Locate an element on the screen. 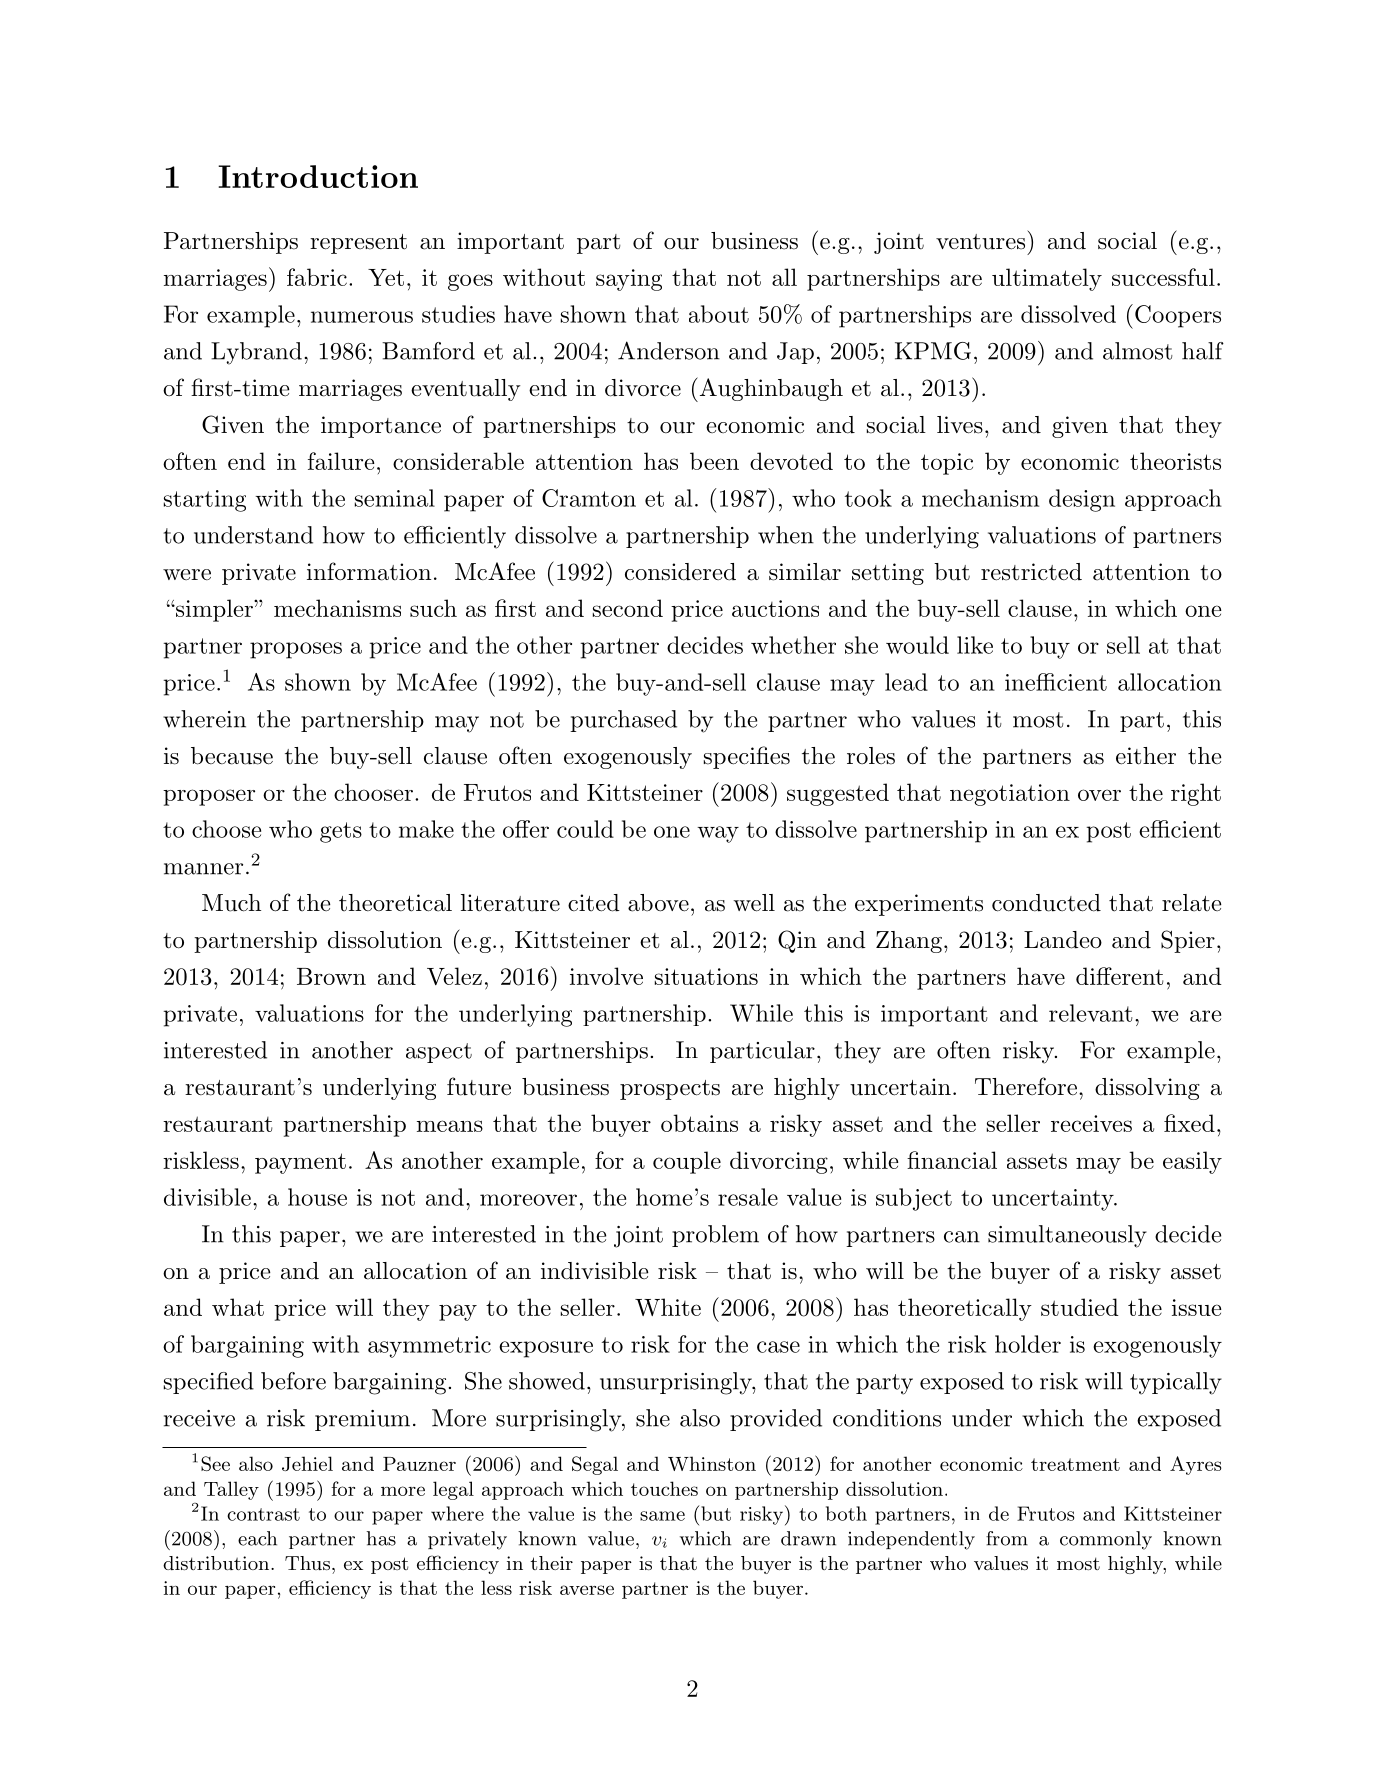 Image resolution: width=1385 pixels, height=1792 pixels. saying is located at coordinates (629, 280).
